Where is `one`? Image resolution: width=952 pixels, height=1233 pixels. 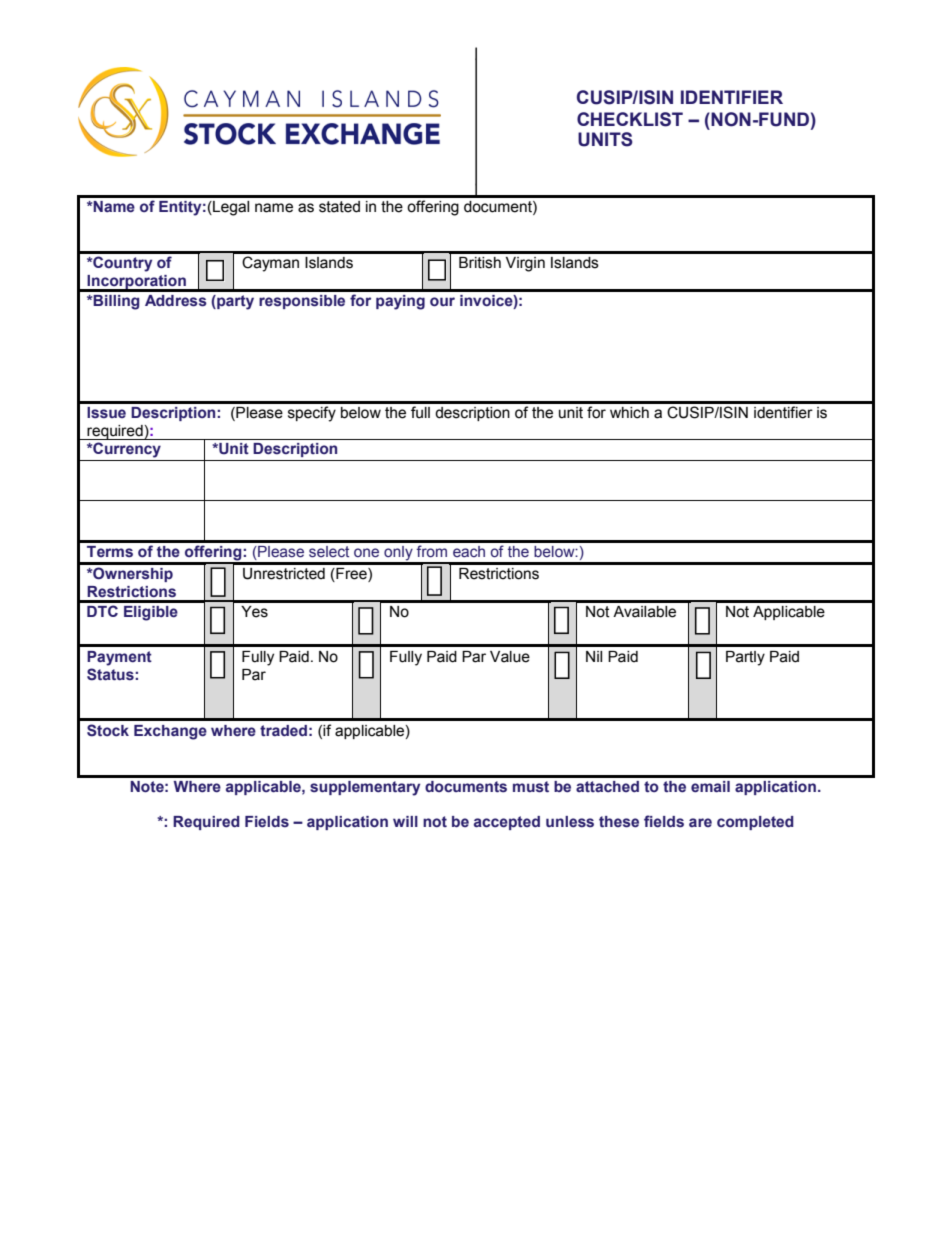 one is located at coordinates (366, 553).
